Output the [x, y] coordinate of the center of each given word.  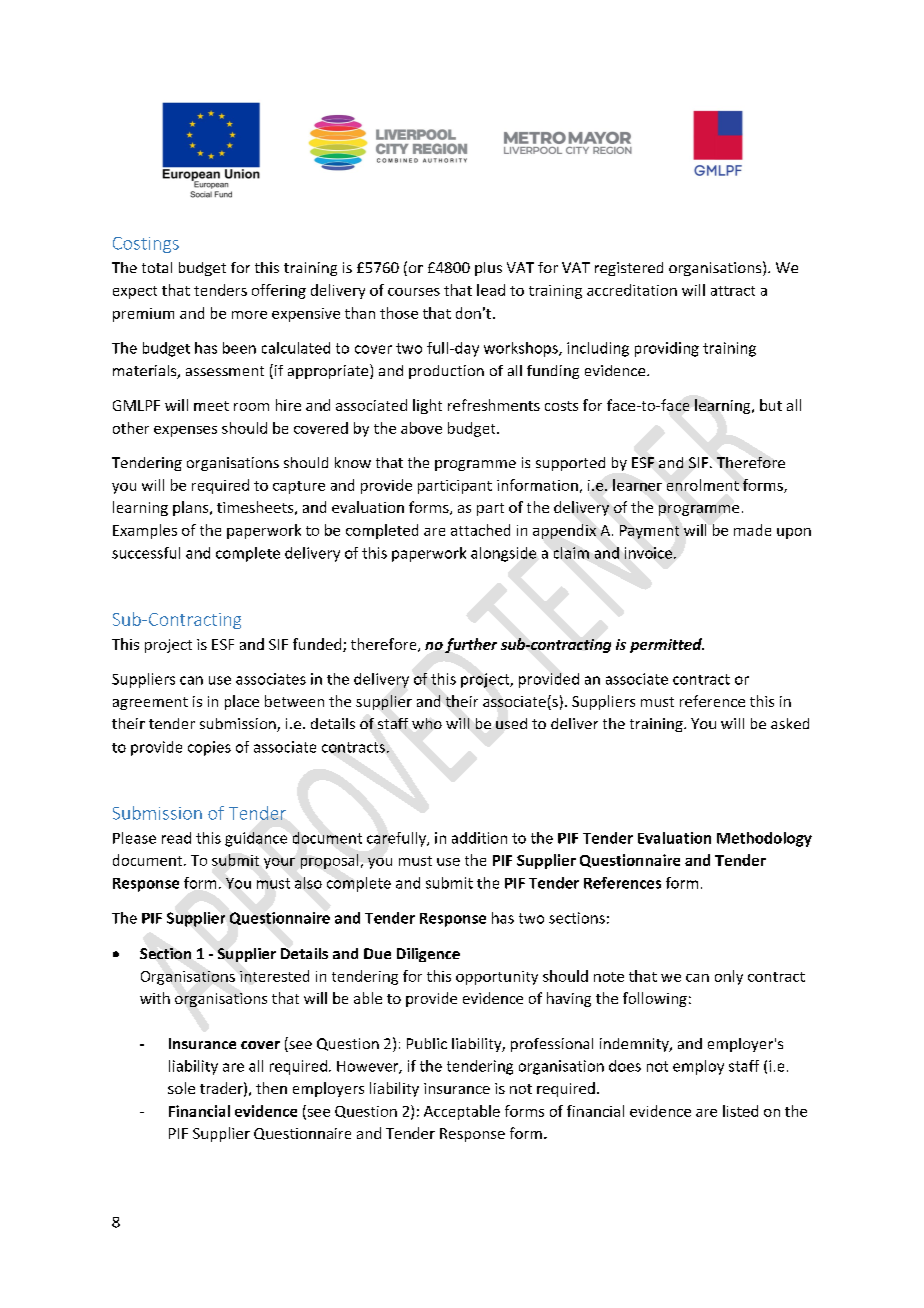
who [427, 723]
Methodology [764, 839]
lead [491, 290]
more [249, 315]
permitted [667, 645]
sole [181, 1088]
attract [733, 291]
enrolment [703, 485]
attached [480, 530]
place [242, 702]
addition [479, 838]
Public [427, 1043]
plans [192, 508]
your [279, 863]
